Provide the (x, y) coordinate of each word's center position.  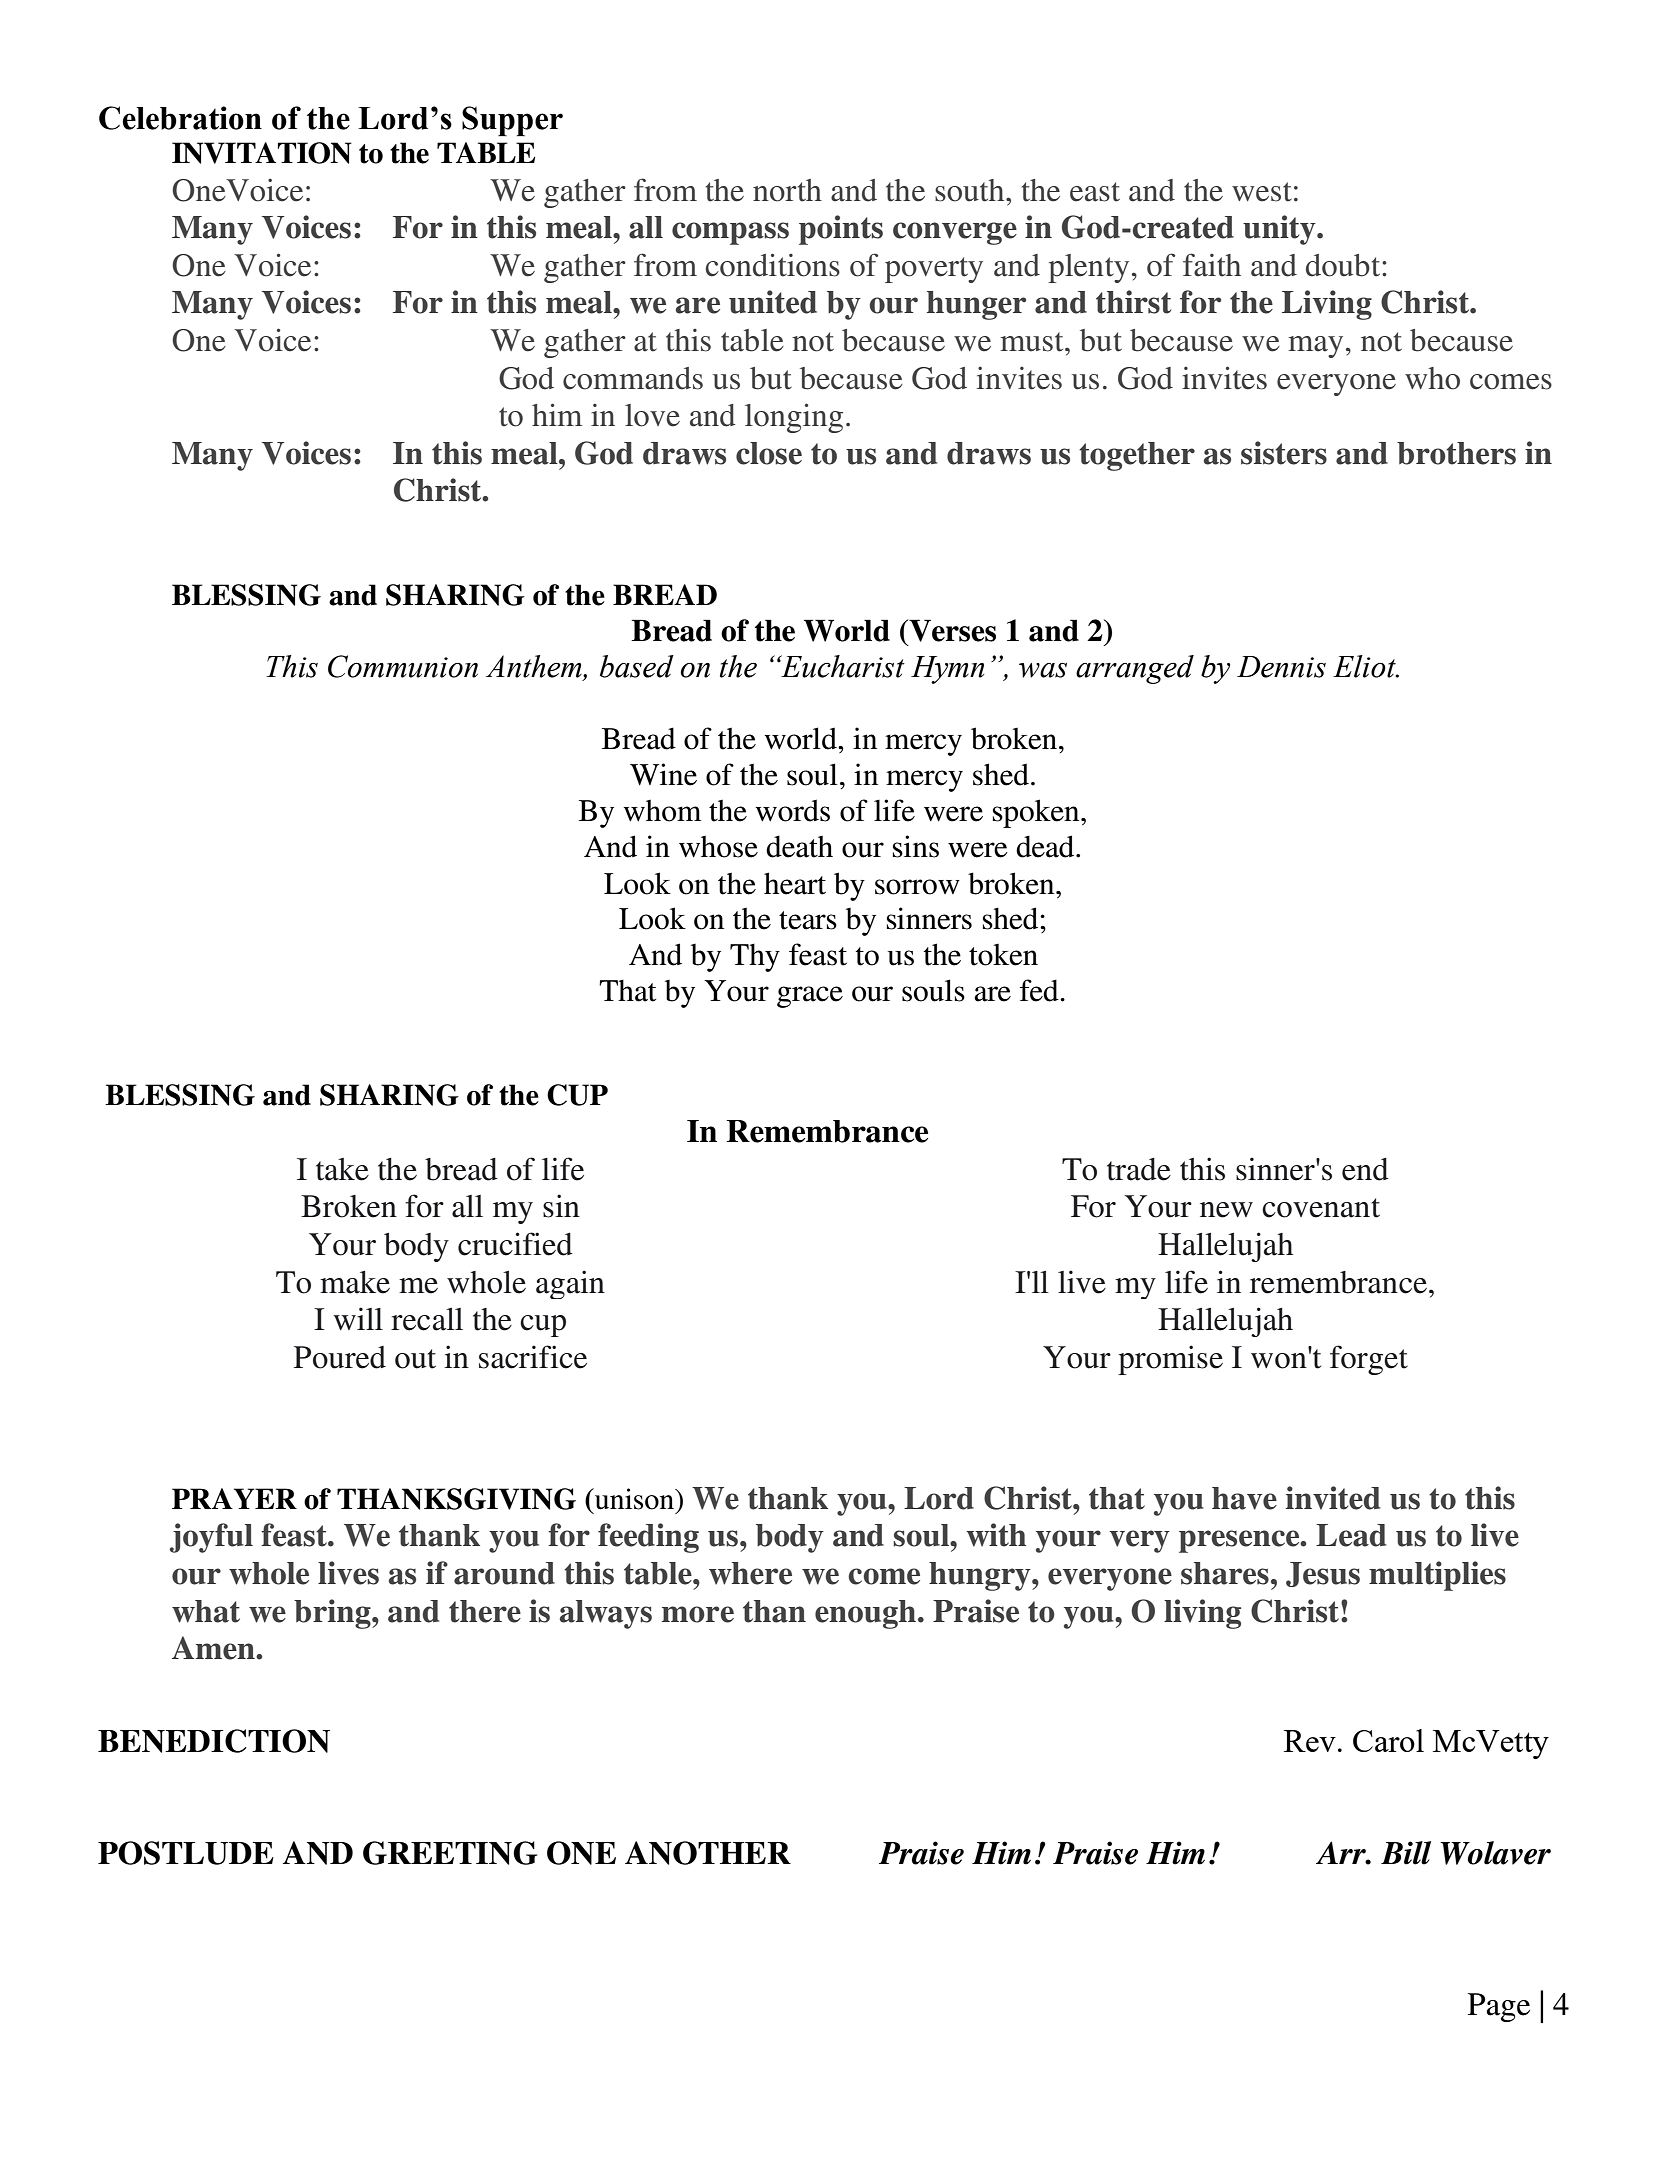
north (787, 190)
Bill (1406, 1853)
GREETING (450, 1853)
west (1262, 192)
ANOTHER (708, 1853)
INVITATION (262, 153)
